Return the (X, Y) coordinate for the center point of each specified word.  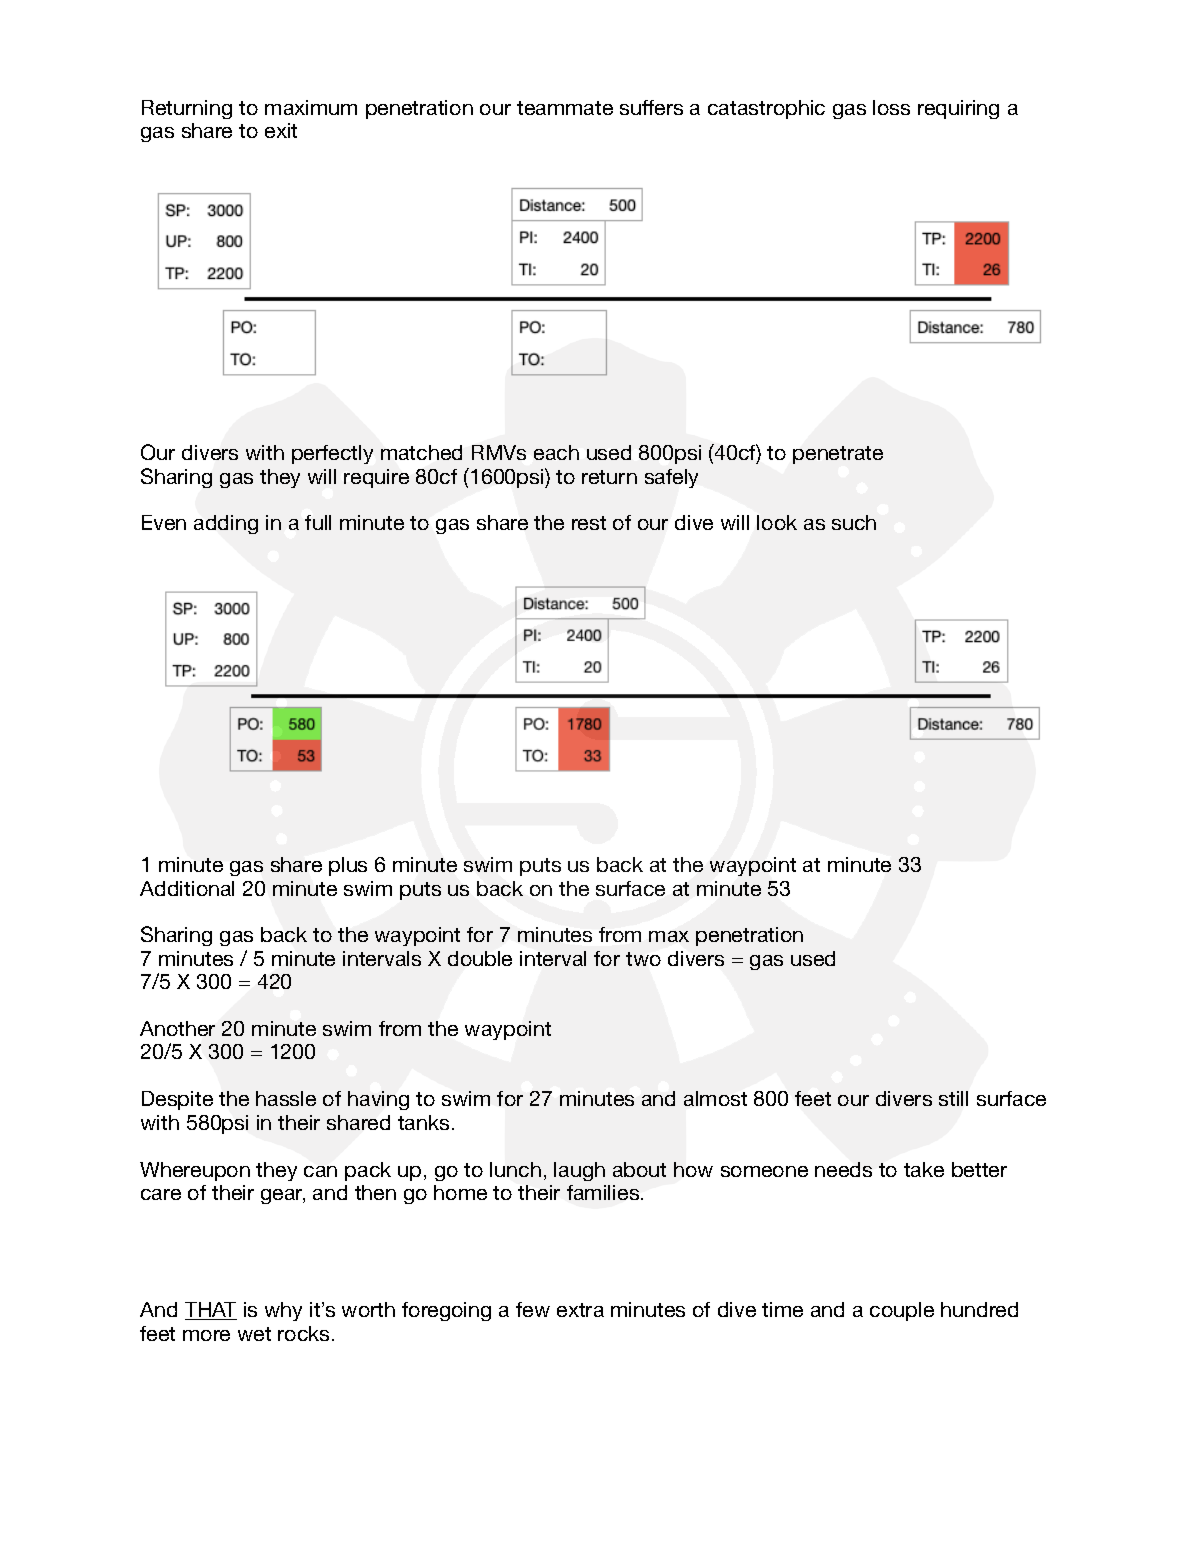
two (643, 959)
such (854, 522)
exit (281, 130)
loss (891, 107)
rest (589, 523)
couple (902, 1311)
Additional (187, 888)
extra (580, 1310)
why (283, 1311)
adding (226, 524)
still (953, 1098)
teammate (565, 108)
